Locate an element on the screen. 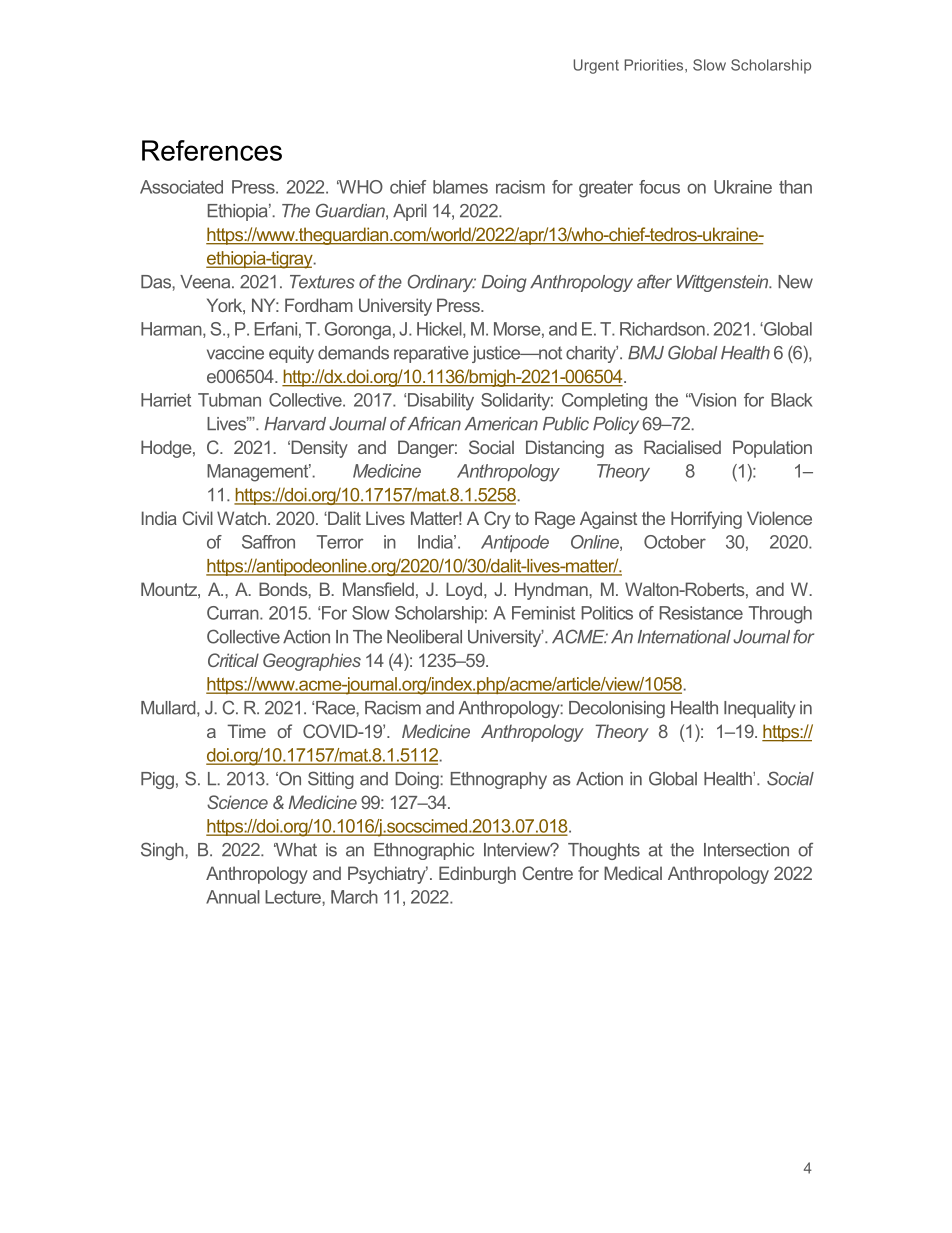  Curran is located at coordinates (234, 613).
